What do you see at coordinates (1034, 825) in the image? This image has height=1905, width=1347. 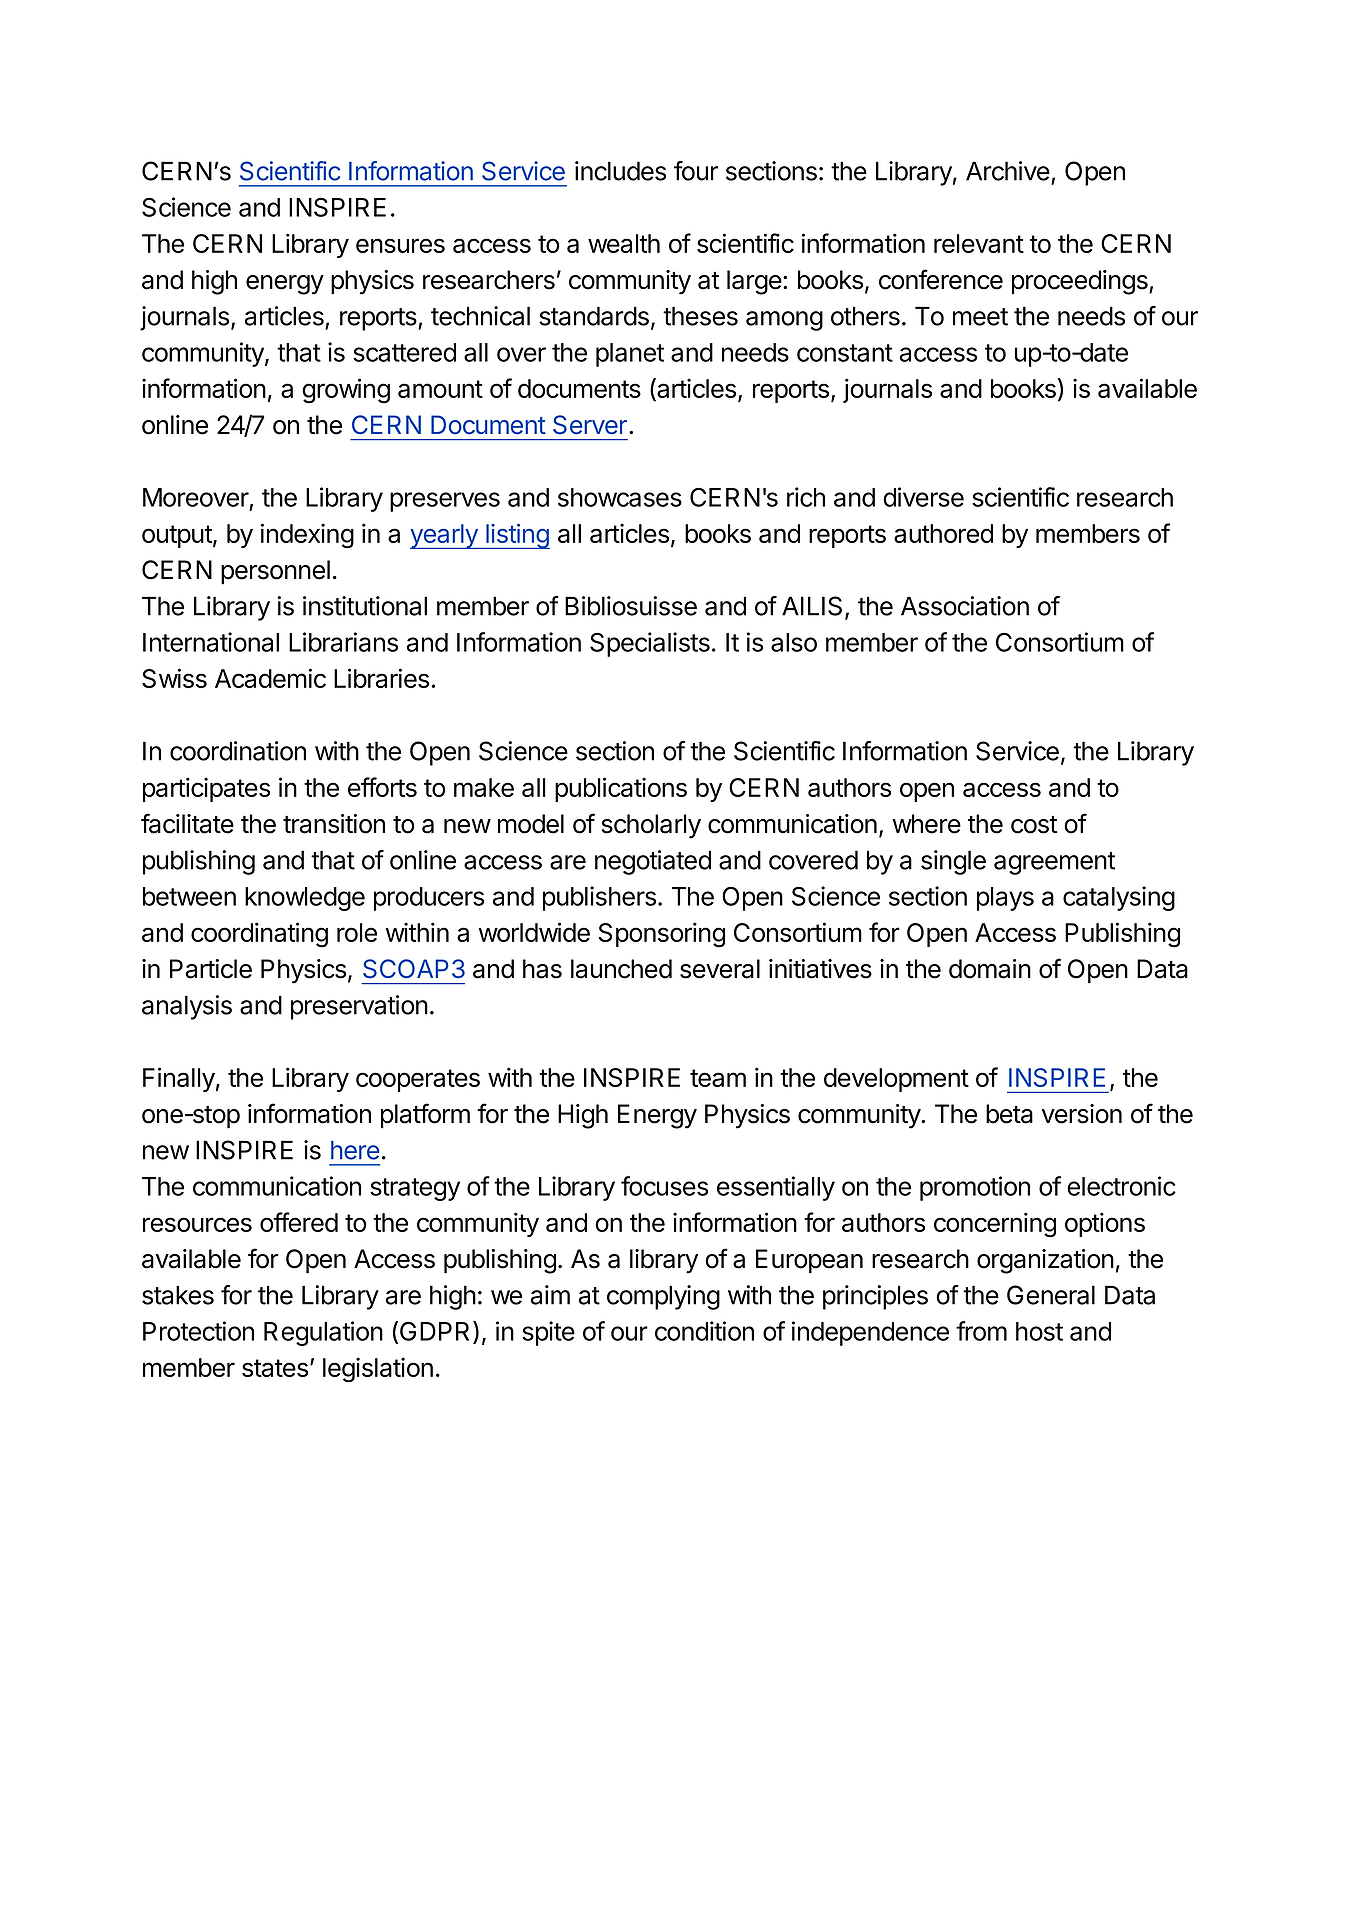 I see `cost` at bounding box center [1034, 825].
